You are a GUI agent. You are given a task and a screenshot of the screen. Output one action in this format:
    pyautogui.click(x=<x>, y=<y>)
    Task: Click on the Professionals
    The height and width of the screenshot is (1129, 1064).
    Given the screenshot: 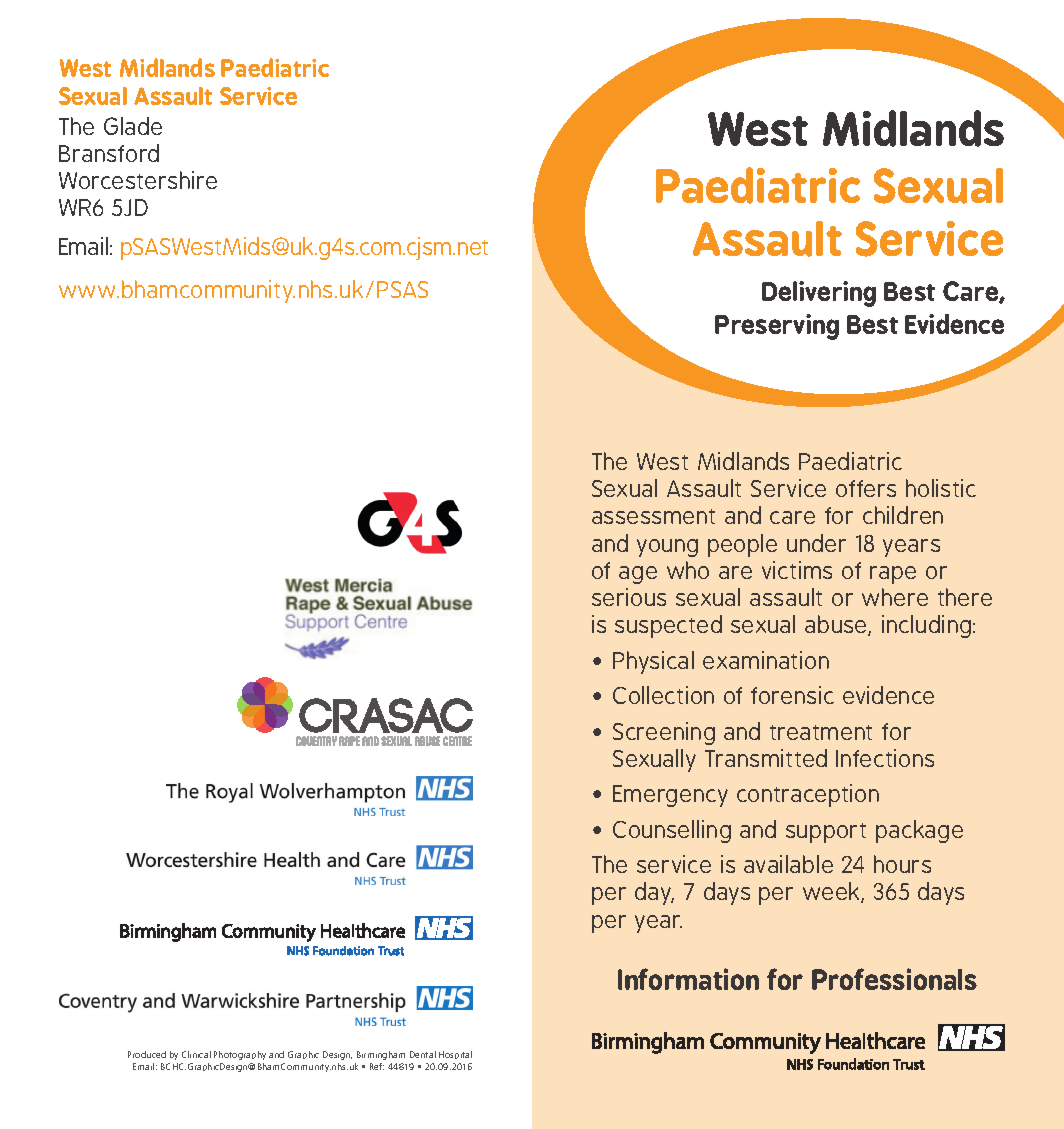 What is the action you would take?
    pyautogui.click(x=894, y=979)
